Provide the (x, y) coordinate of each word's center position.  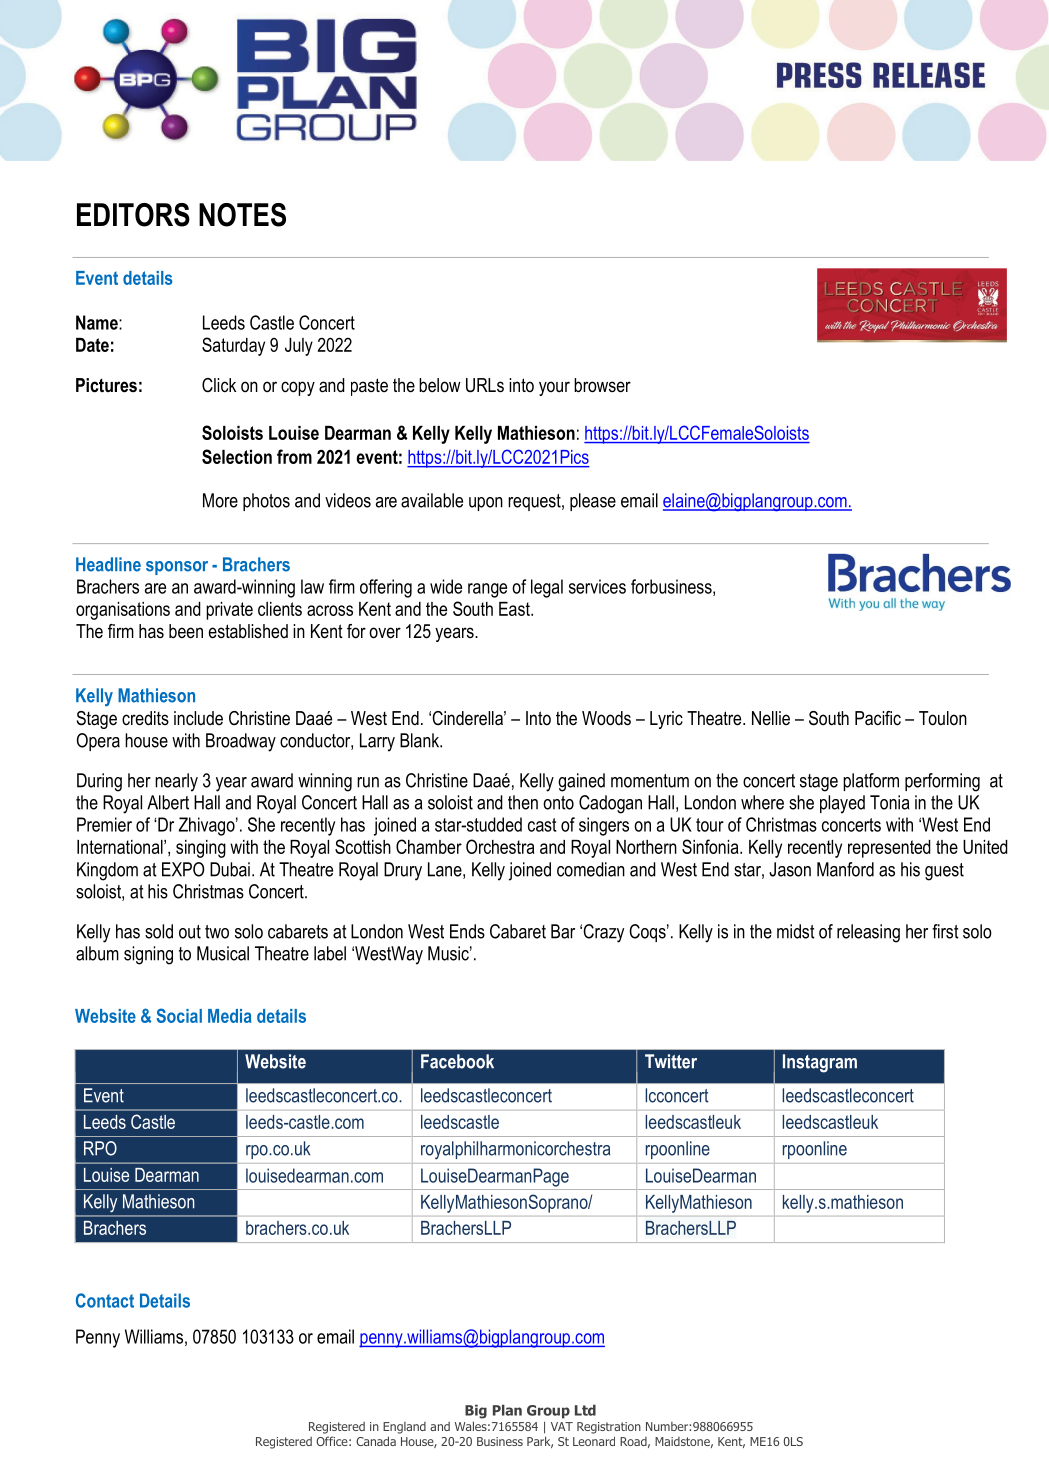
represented (889, 849)
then (523, 802)
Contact (105, 1300)
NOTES (242, 215)
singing (201, 849)
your (554, 388)
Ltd (585, 1410)
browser (602, 385)
